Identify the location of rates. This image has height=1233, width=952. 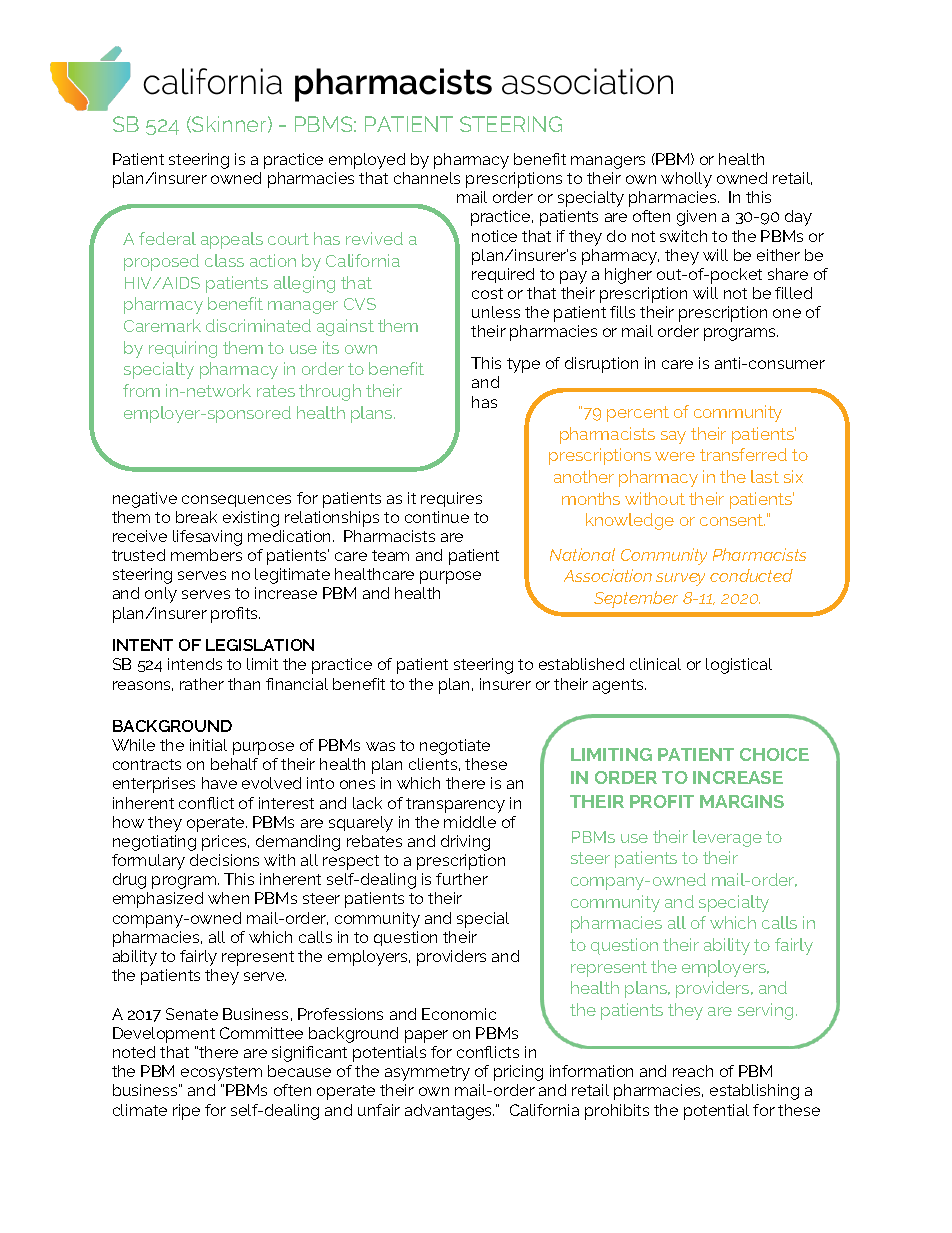
(276, 391).
